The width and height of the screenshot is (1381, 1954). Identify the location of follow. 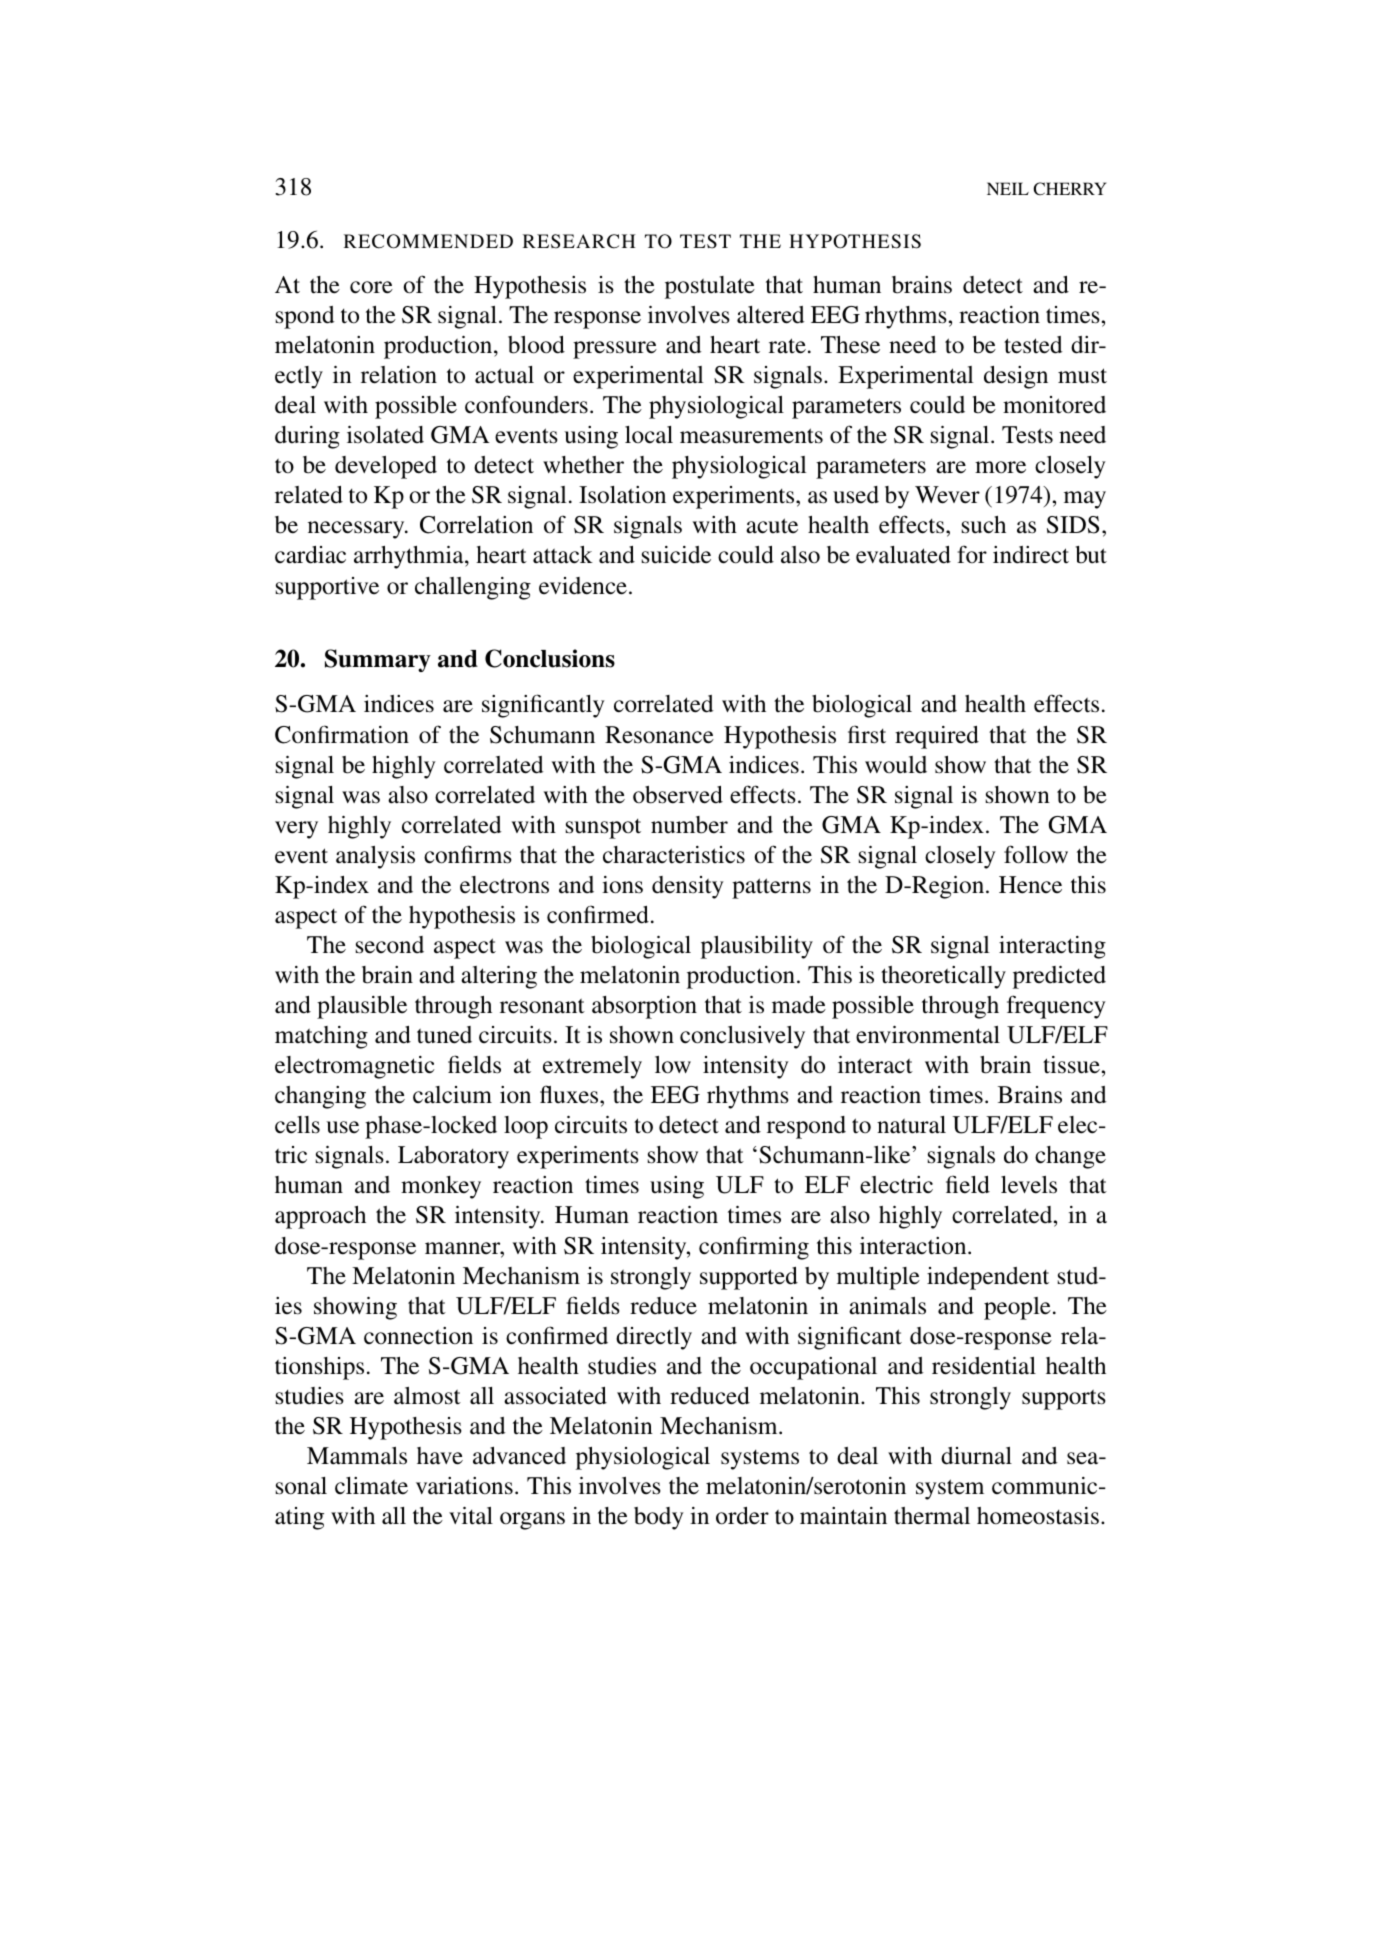
(1036, 854).
